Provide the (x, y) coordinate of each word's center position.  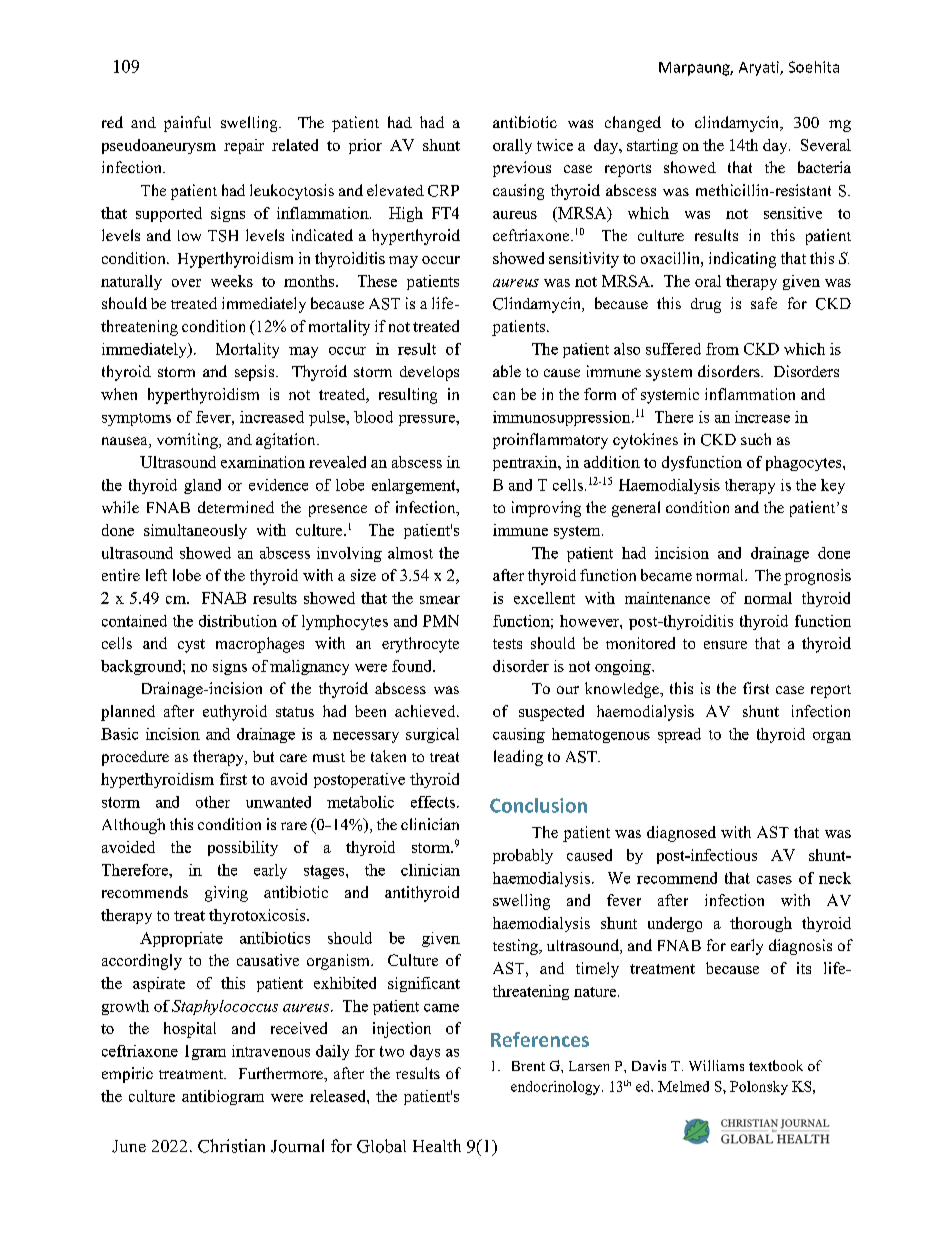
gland (202, 486)
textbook (776, 1065)
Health (437, 1145)
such (756, 439)
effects (433, 802)
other (213, 802)
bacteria (824, 167)
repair (244, 146)
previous (522, 169)
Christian (231, 1146)
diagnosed (681, 834)
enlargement (415, 486)
